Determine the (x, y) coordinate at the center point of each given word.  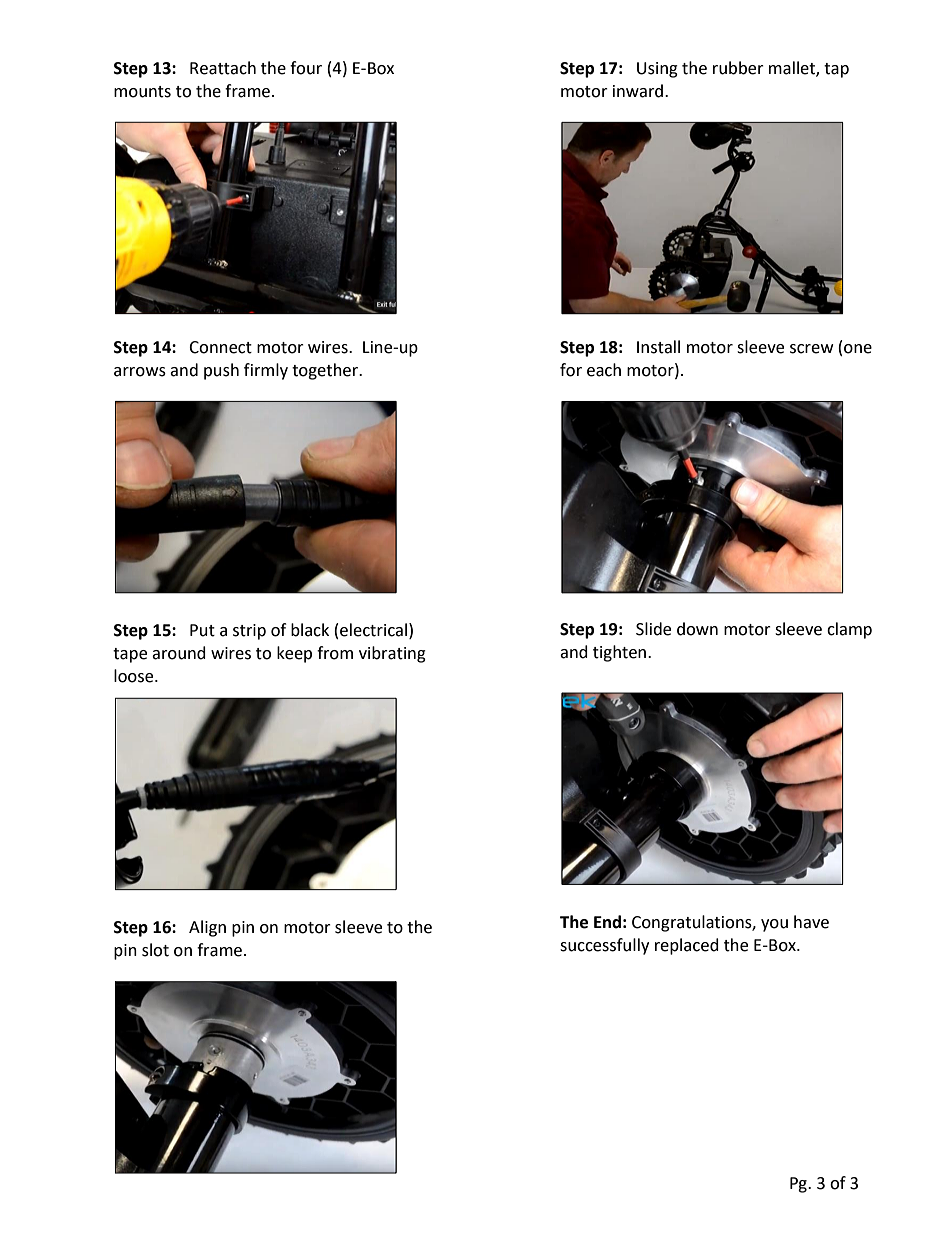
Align (207, 928)
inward (639, 91)
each (604, 370)
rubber (738, 68)
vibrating (392, 654)
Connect (220, 347)
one (858, 349)
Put (202, 630)
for (571, 370)
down (697, 629)
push (221, 371)
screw (811, 349)
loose (135, 676)
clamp (849, 630)
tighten (619, 653)
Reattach (223, 68)
